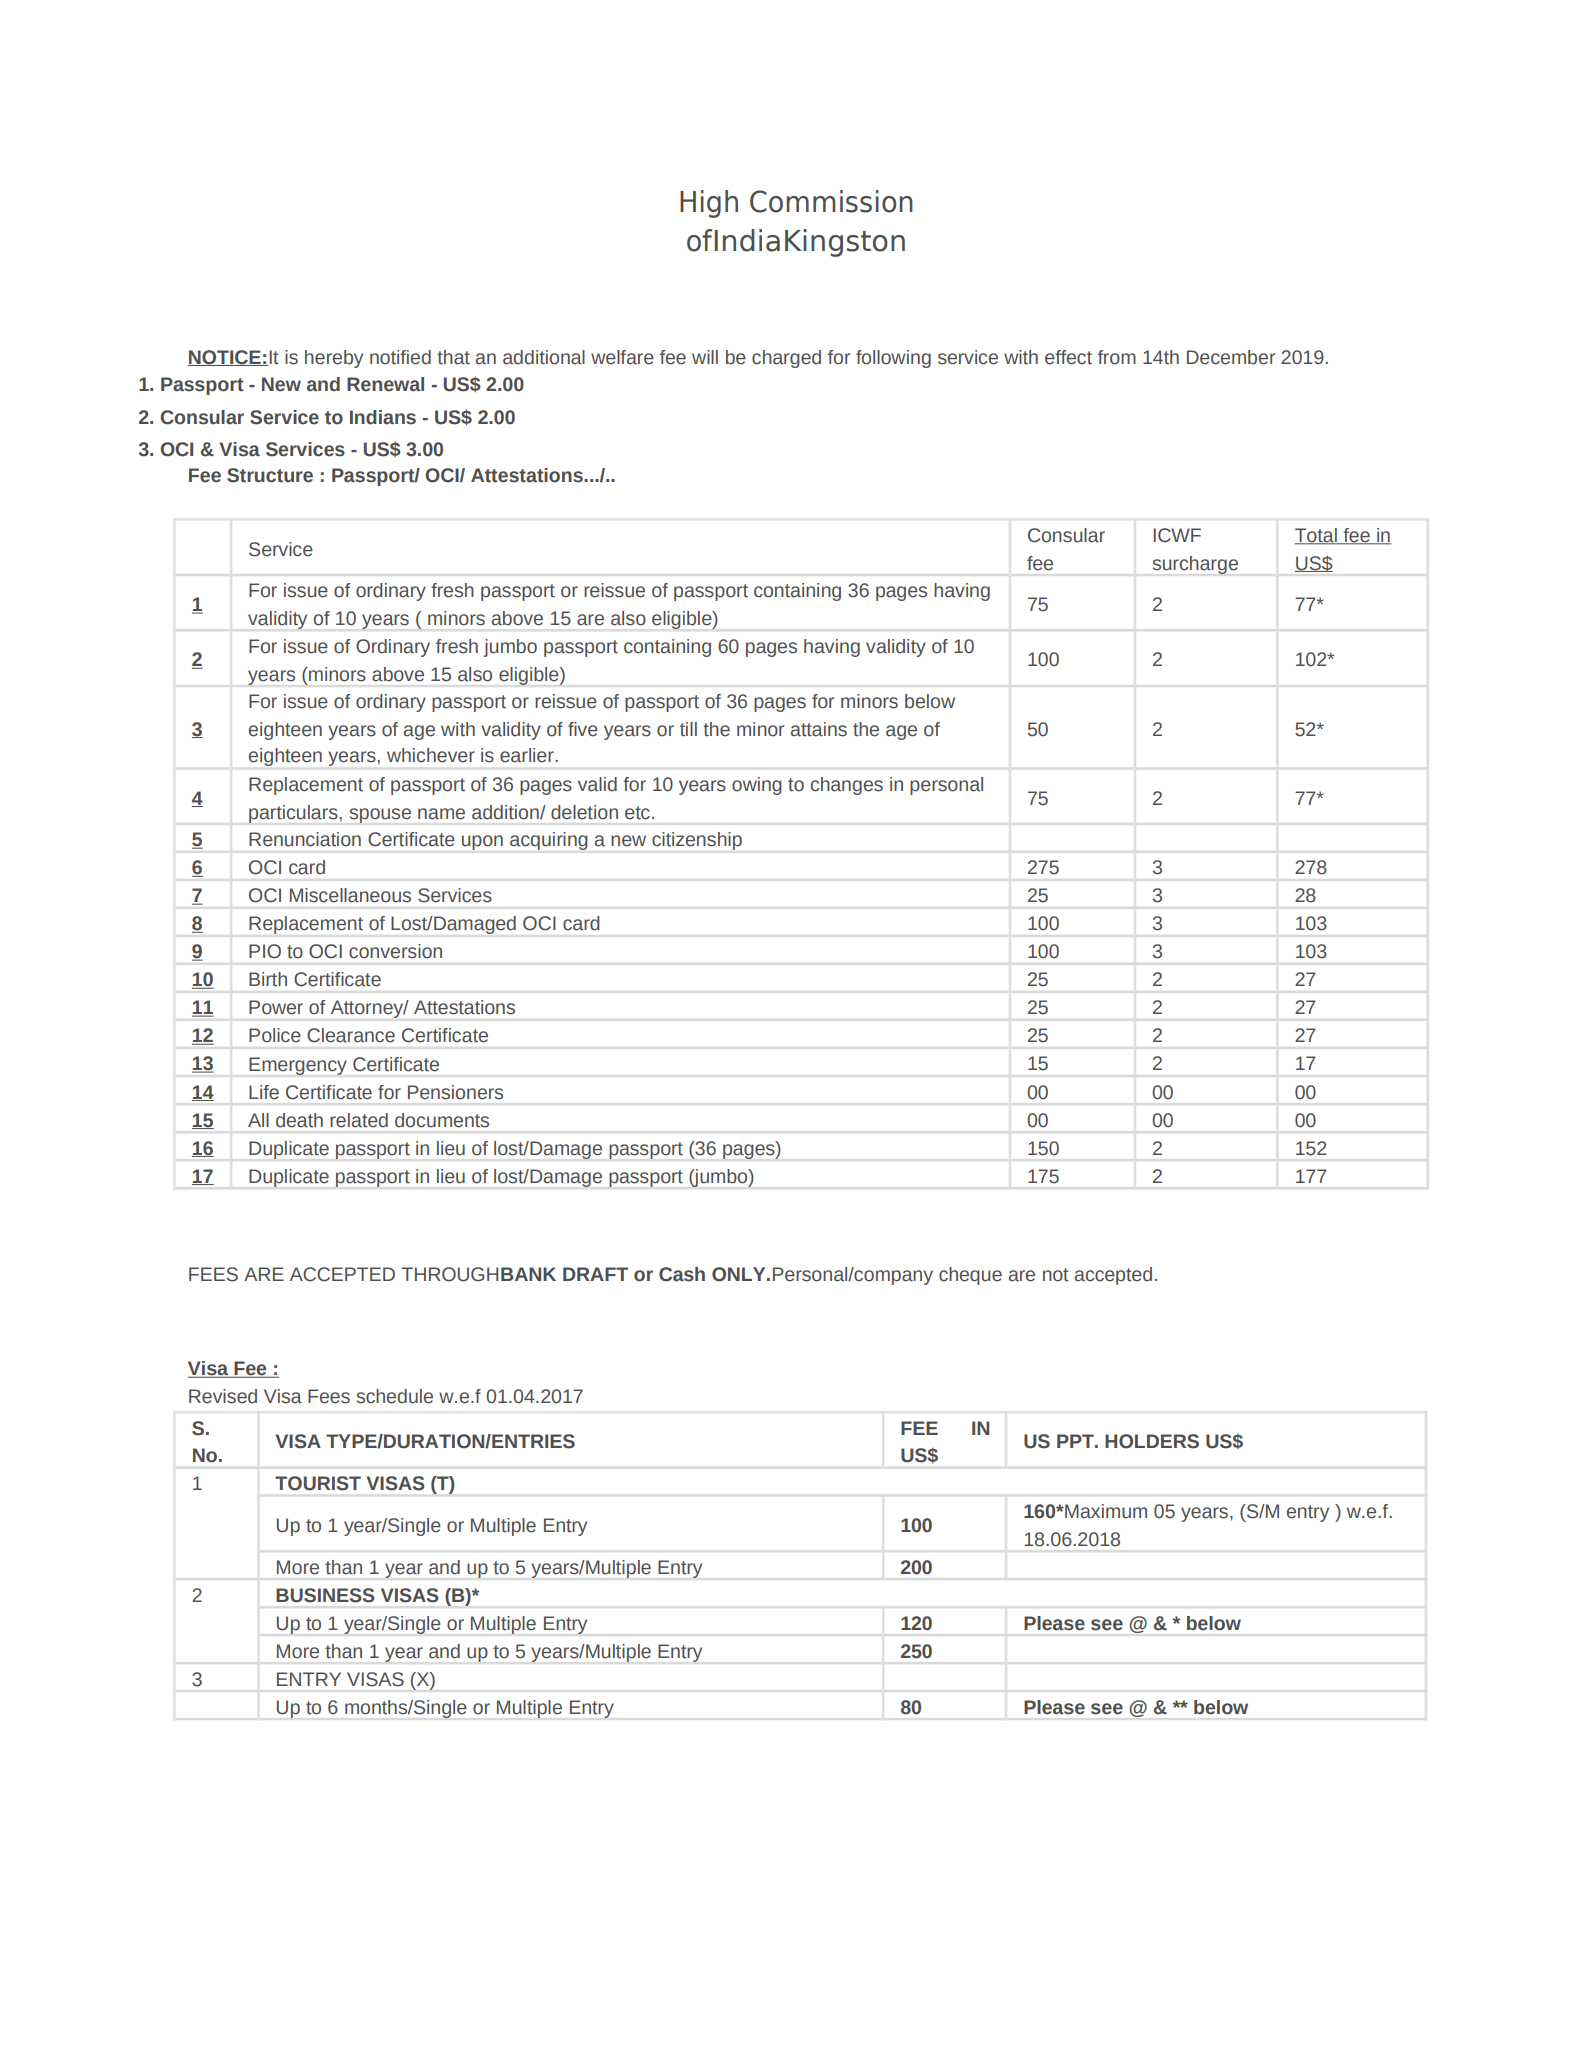  What do you see at coordinates (1195, 565) in the document?
I see `surcharge` at bounding box center [1195, 565].
